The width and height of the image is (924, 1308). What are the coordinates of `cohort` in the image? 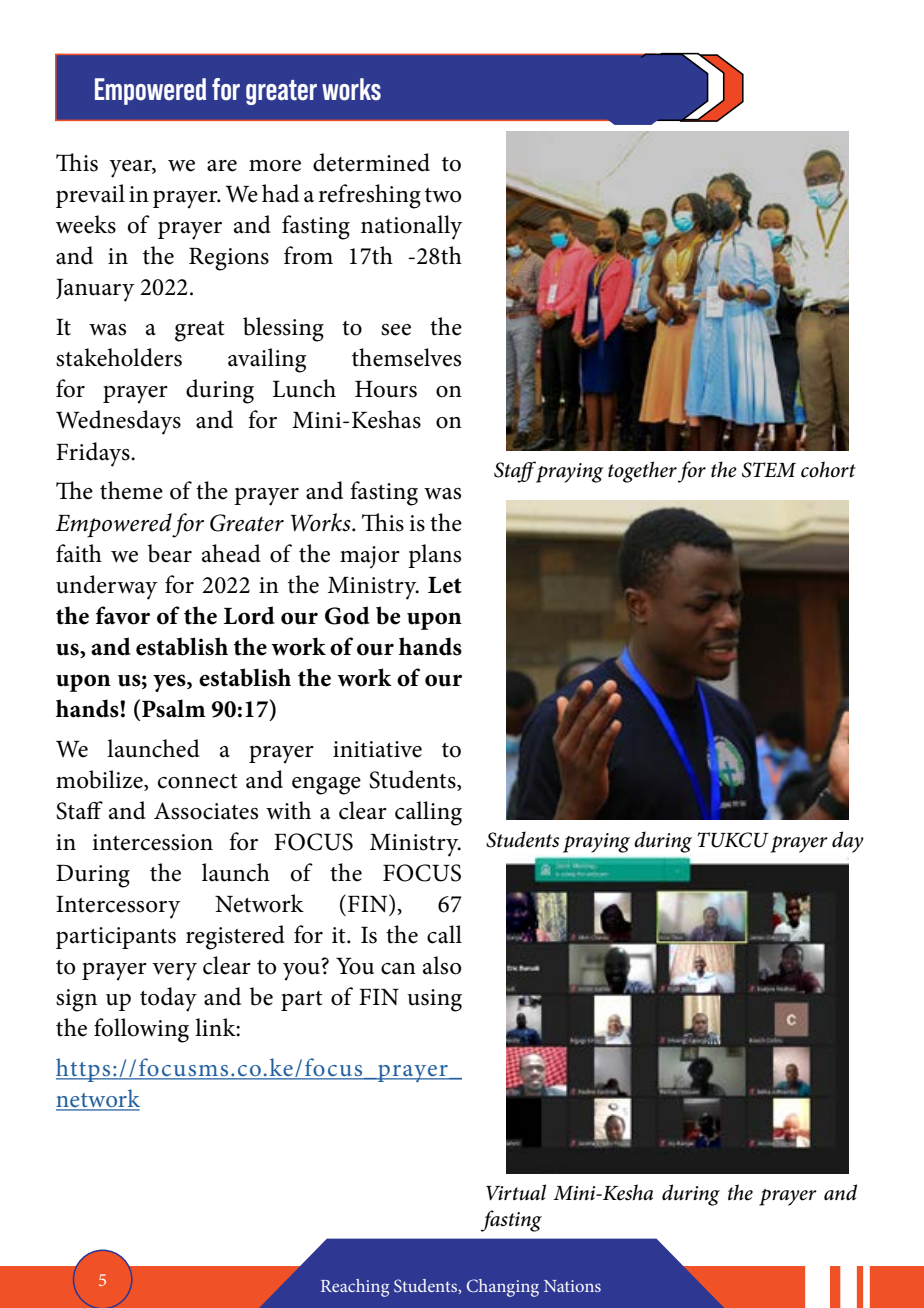 It's located at (828, 469).
